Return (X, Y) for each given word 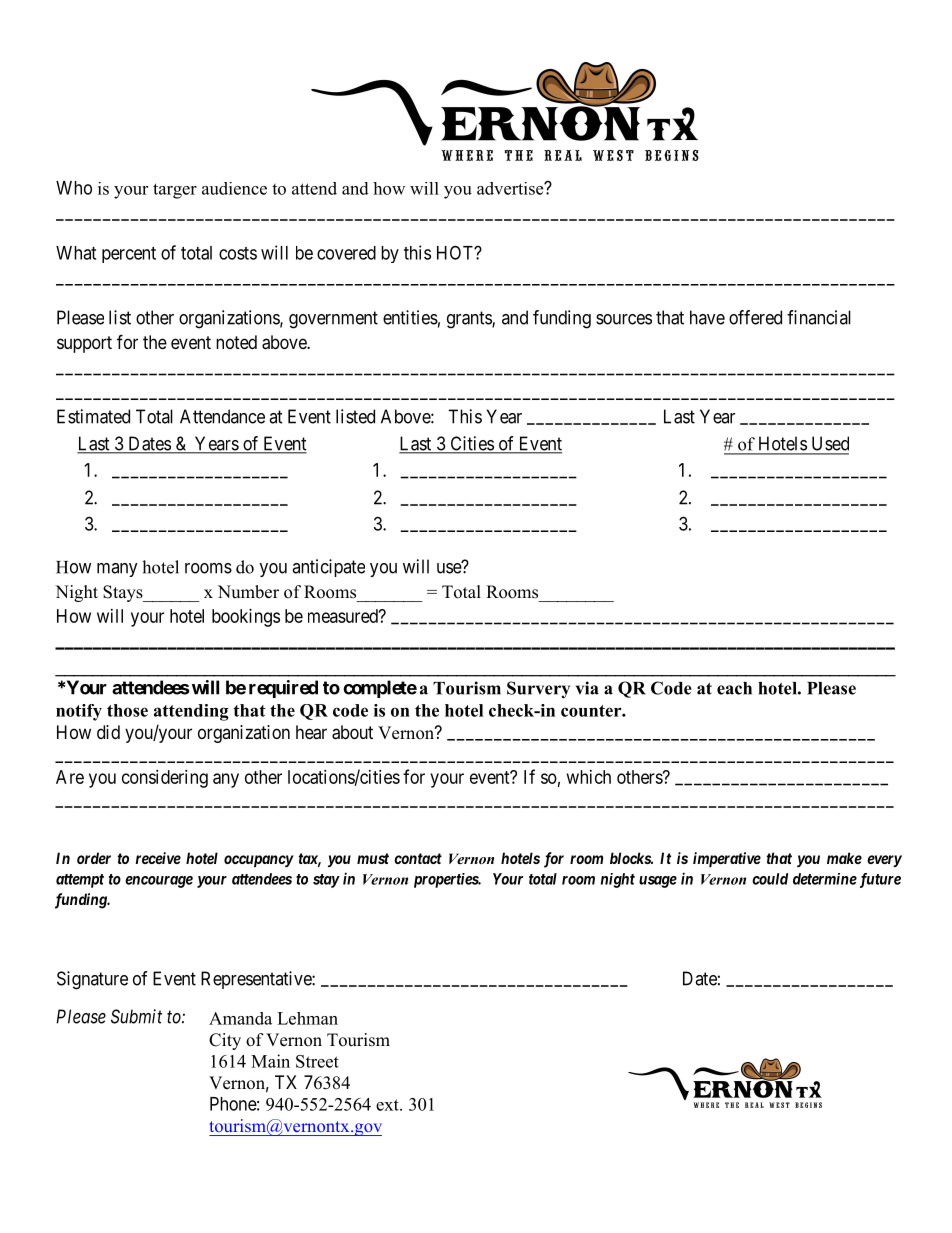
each (734, 688)
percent (129, 255)
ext (388, 1105)
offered (755, 317)
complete (380, 689)
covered (346, 253)
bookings (246, 618)
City (225, 1041)
